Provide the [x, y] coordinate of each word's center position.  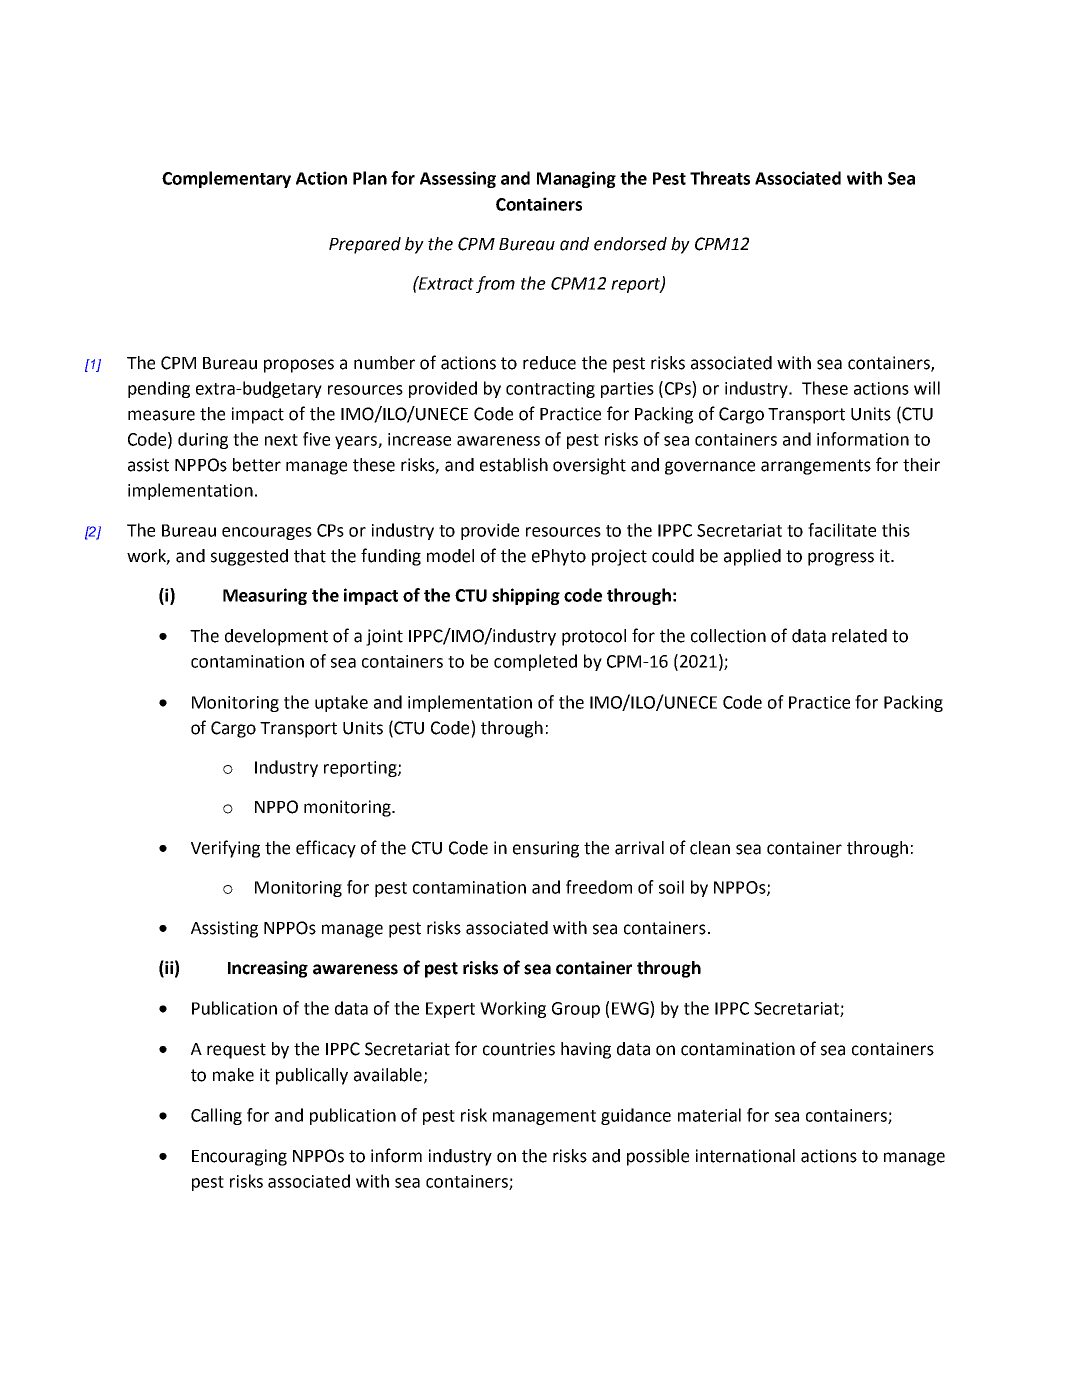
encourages [267, 533]
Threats [720, 178]
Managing [576, 179]
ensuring [546, 849]
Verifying [225, 849]
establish [514, 465]
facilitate [842, 530]
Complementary [226, 179]
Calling [216, 1116]
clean [710, 848]
